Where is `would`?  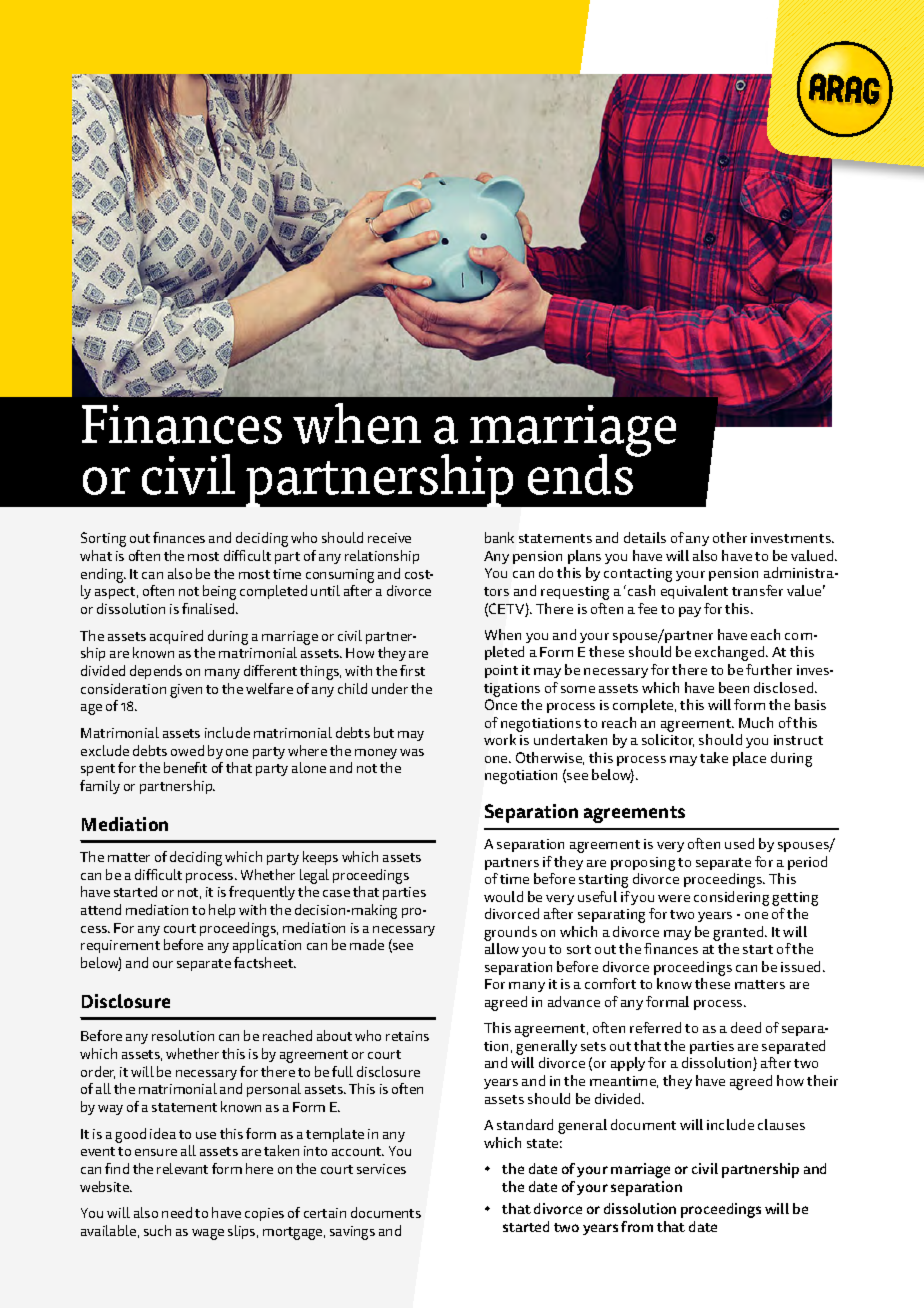 would is located at coordinates (503, 896).
